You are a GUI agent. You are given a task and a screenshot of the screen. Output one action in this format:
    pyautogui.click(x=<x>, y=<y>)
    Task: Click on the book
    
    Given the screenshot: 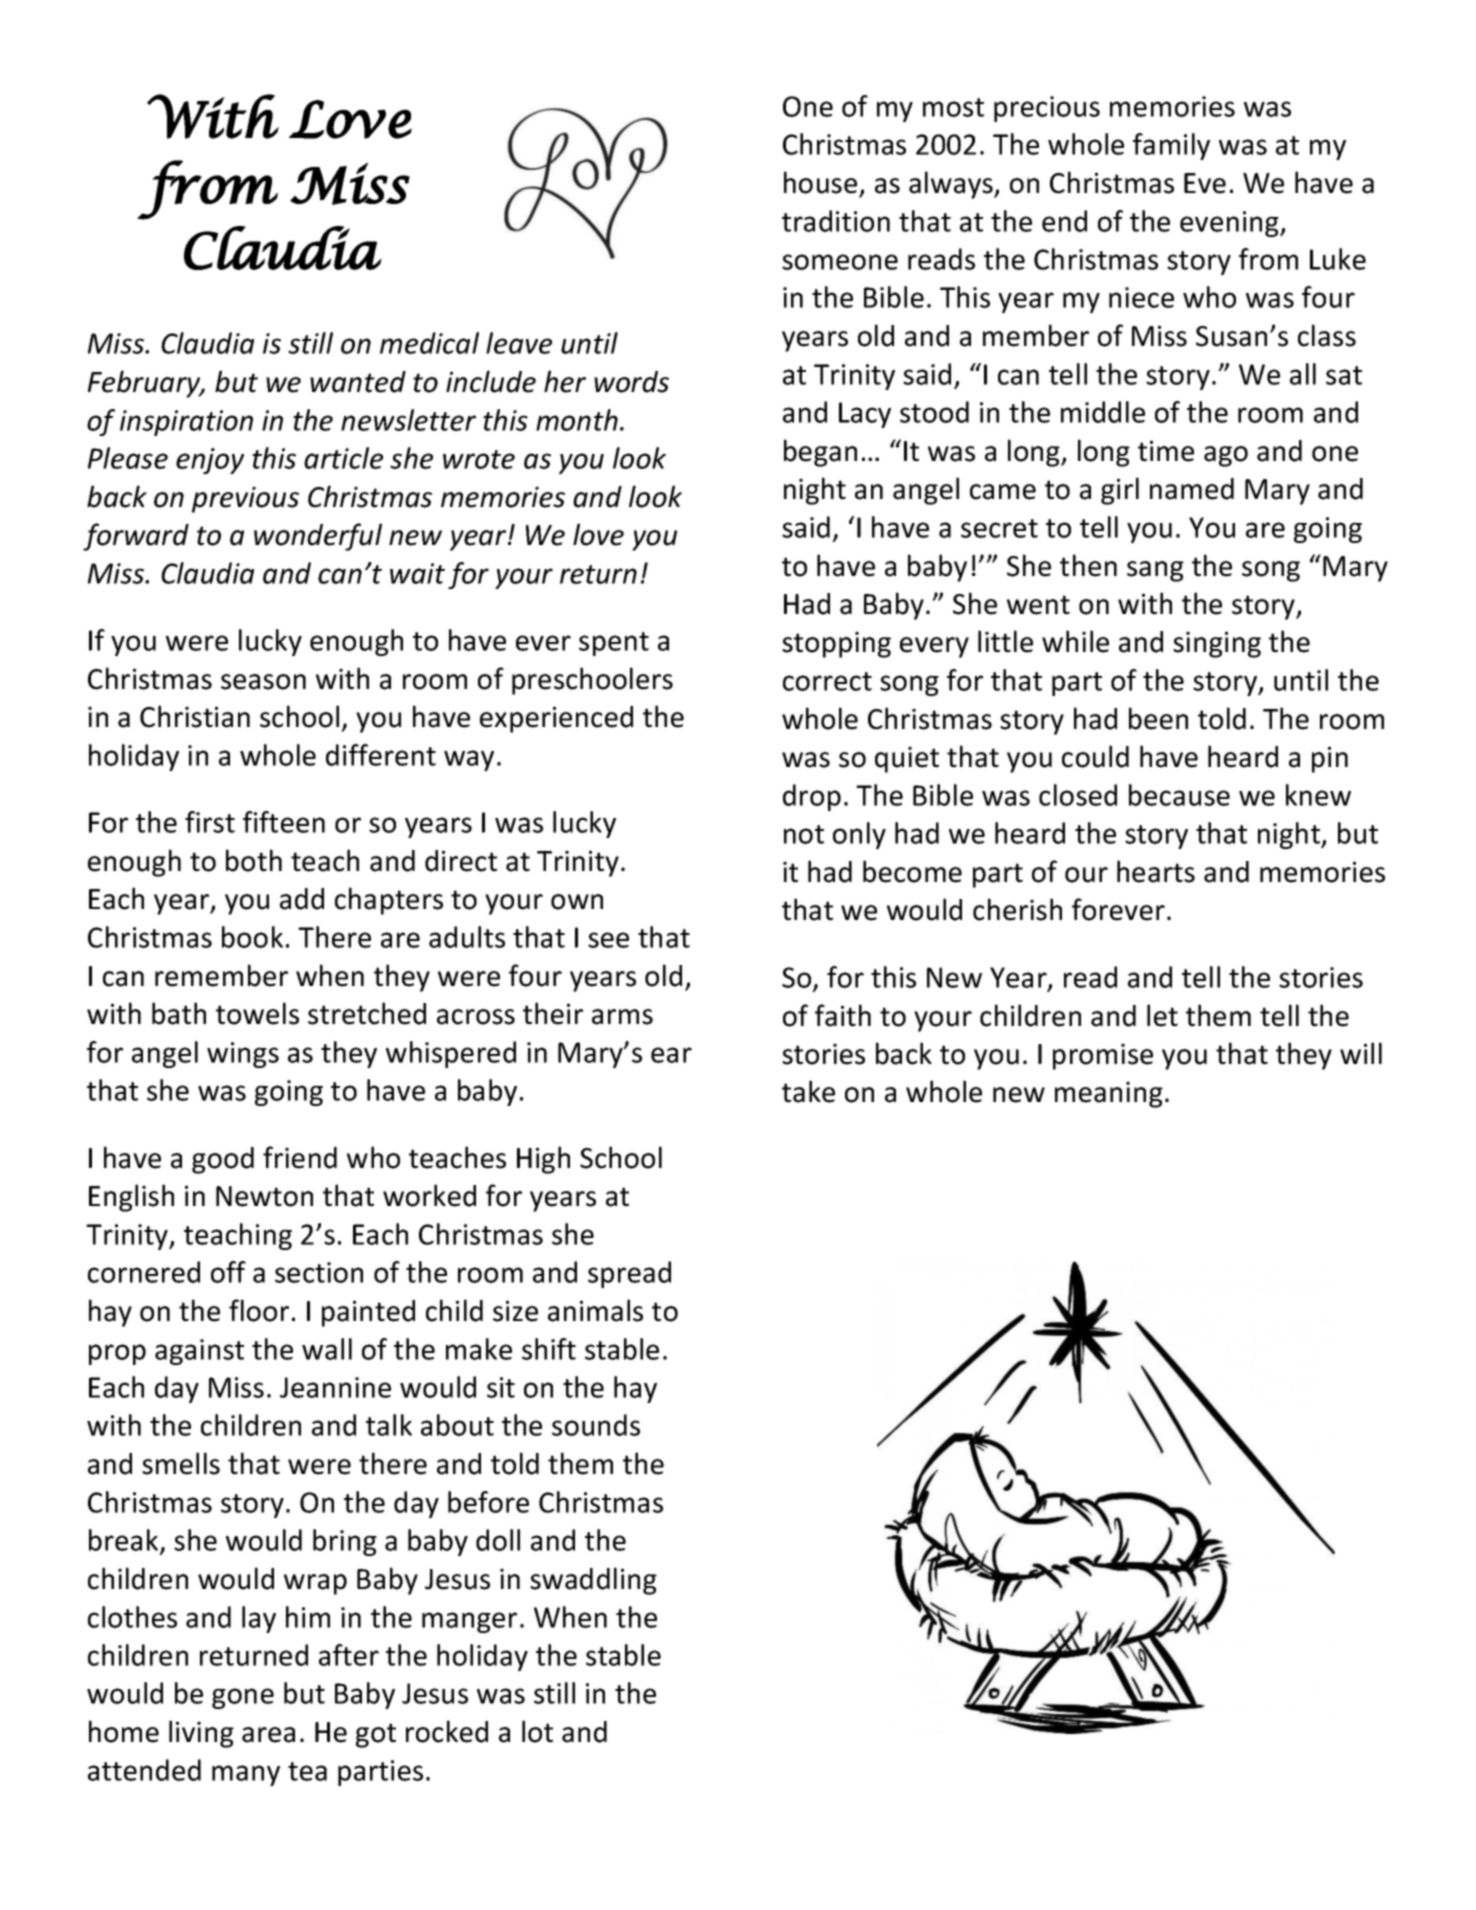 What is the action you would take?
    pyautogui.click(x=252, y=937)
